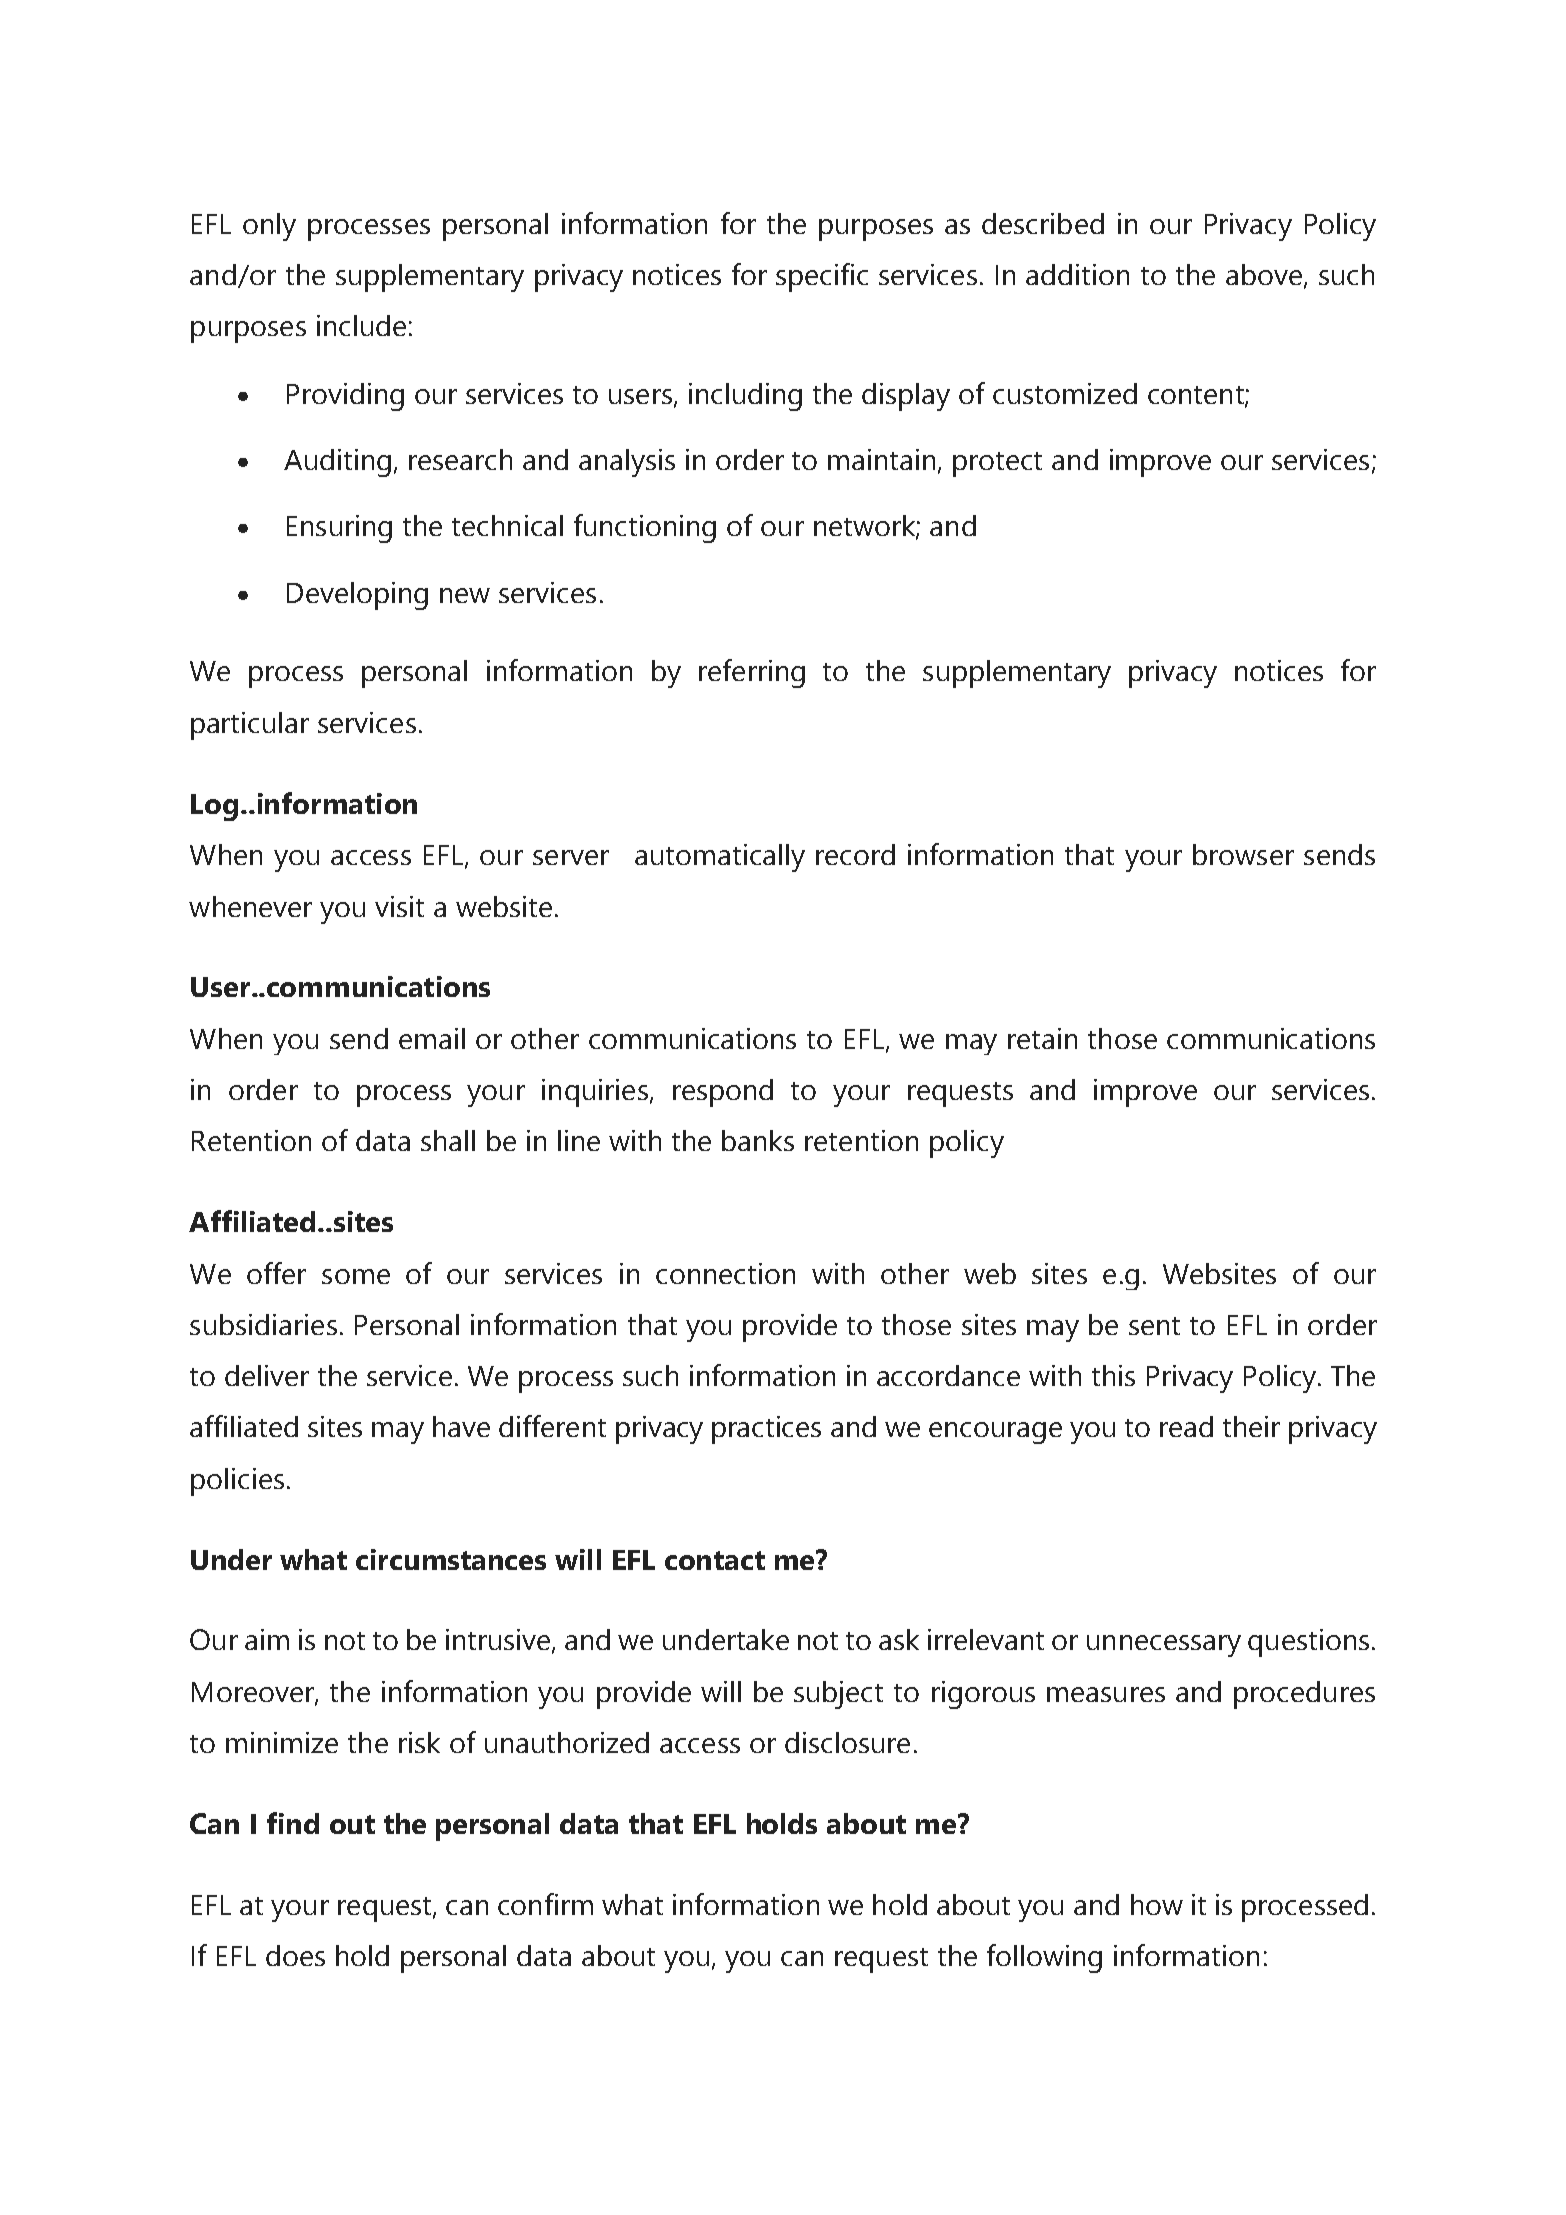 The height and width of the screenshot is (2215, 1566). What do you see at coordinates (1154, 1326) in the screenshot?
I see `sent` at bounding box center [1154, 1326].
